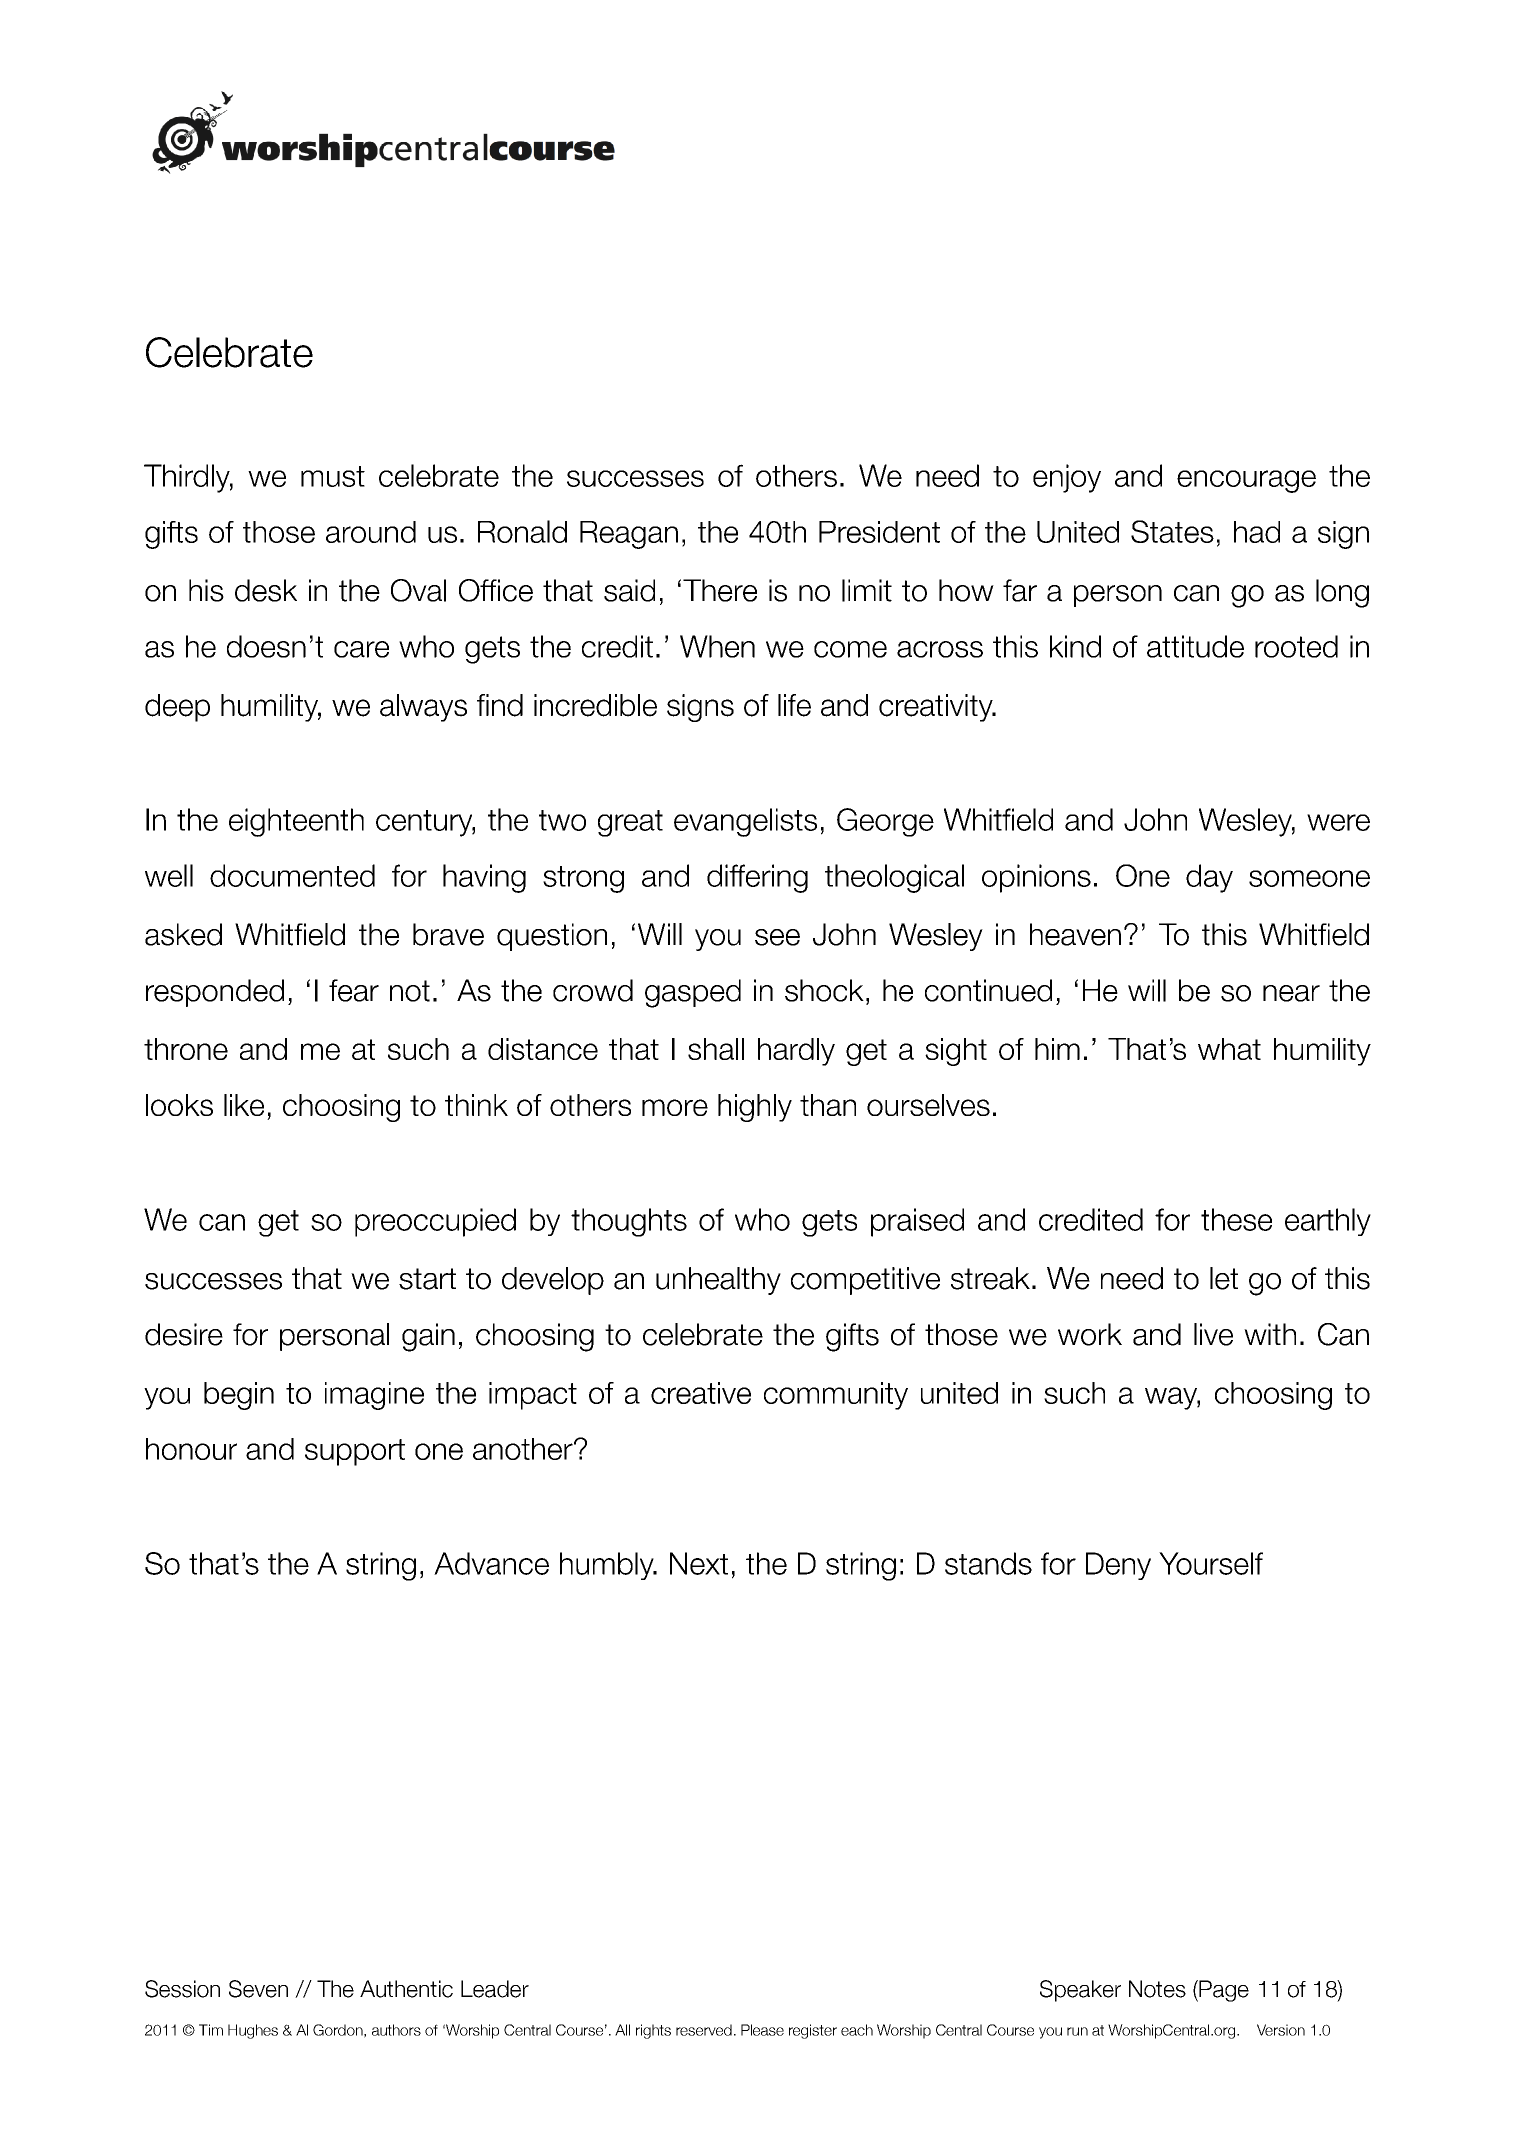  I want to click on support, so click(355, 1452).
